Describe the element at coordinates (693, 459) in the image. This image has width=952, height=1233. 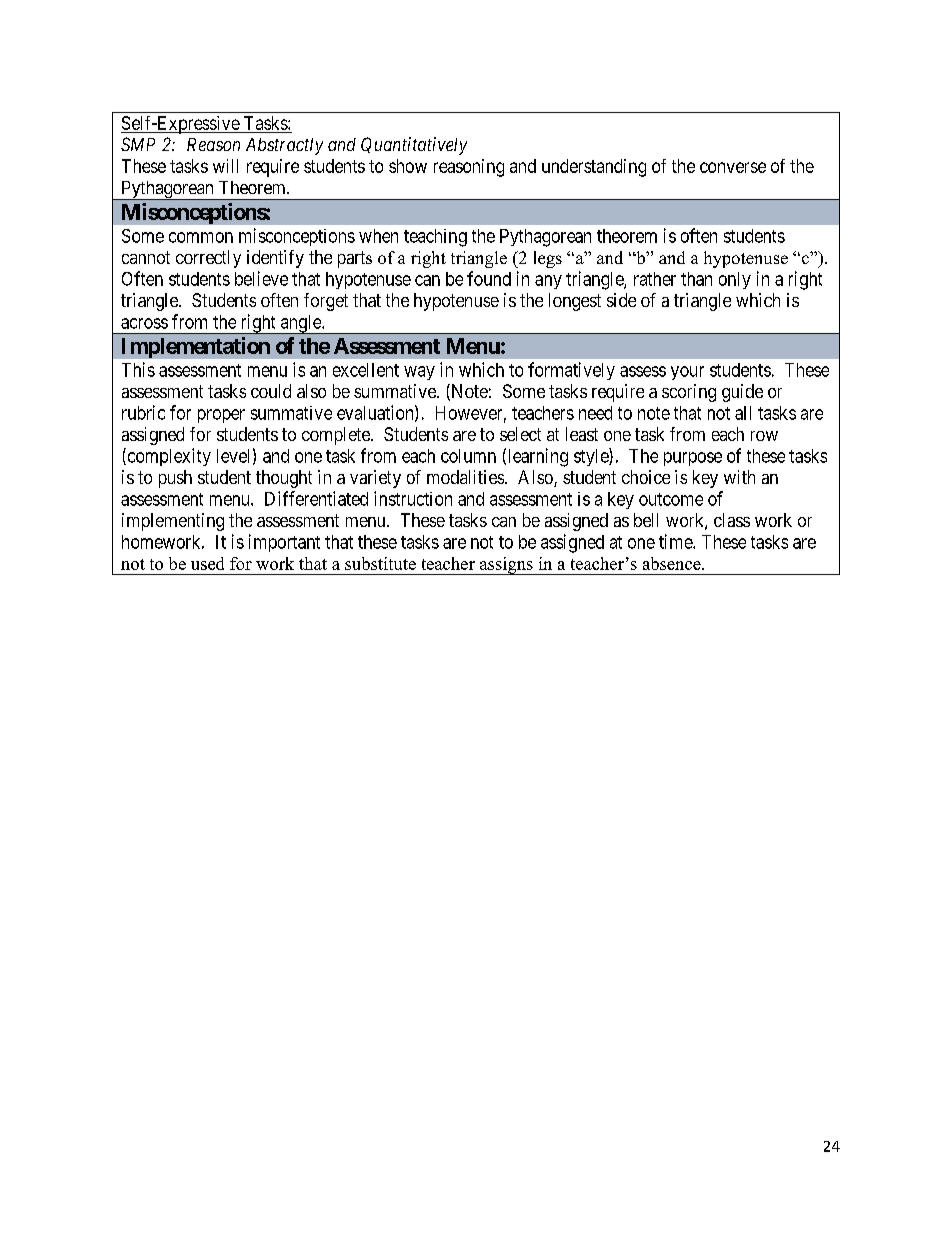
I see `purpose` at that location.
